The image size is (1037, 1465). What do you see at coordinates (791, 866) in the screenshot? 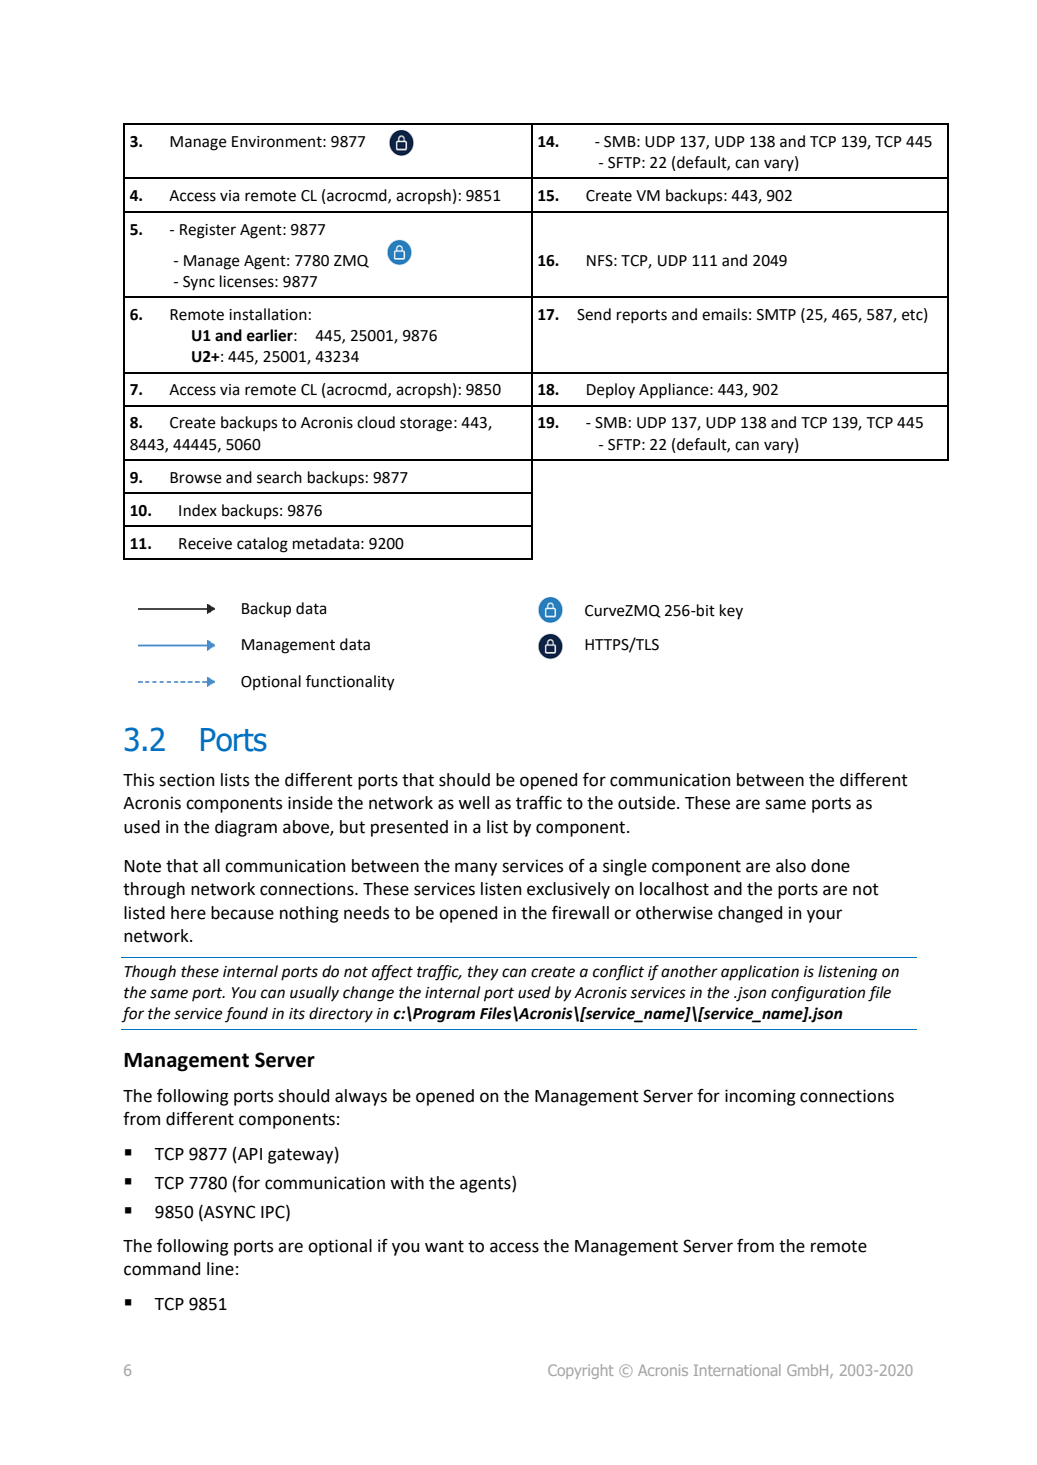
I see `also` at bounding box center [791, 866].
